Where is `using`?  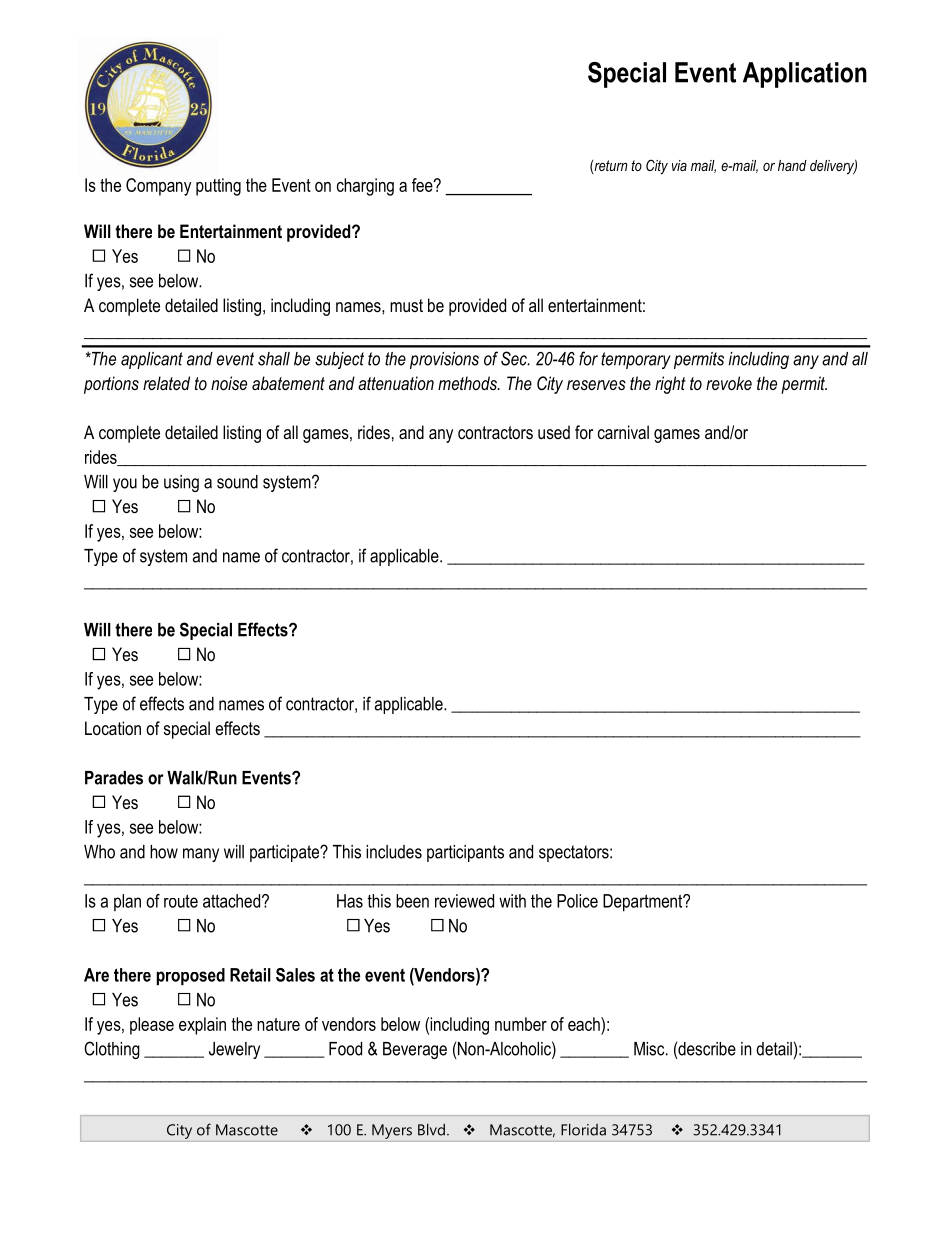
using is located at coordinates (181, 483).
